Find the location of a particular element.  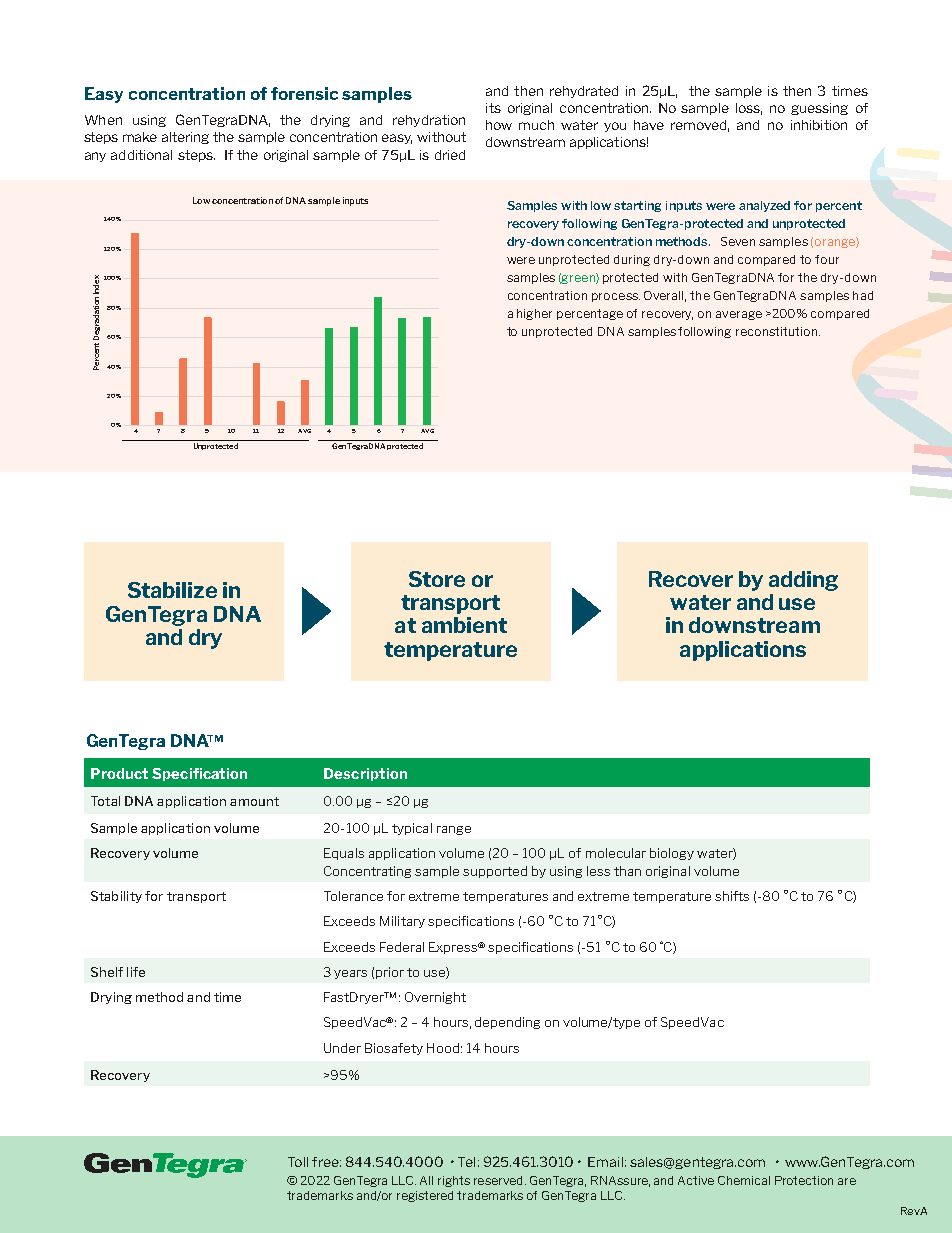

how is located at coordinates (499, 125).
